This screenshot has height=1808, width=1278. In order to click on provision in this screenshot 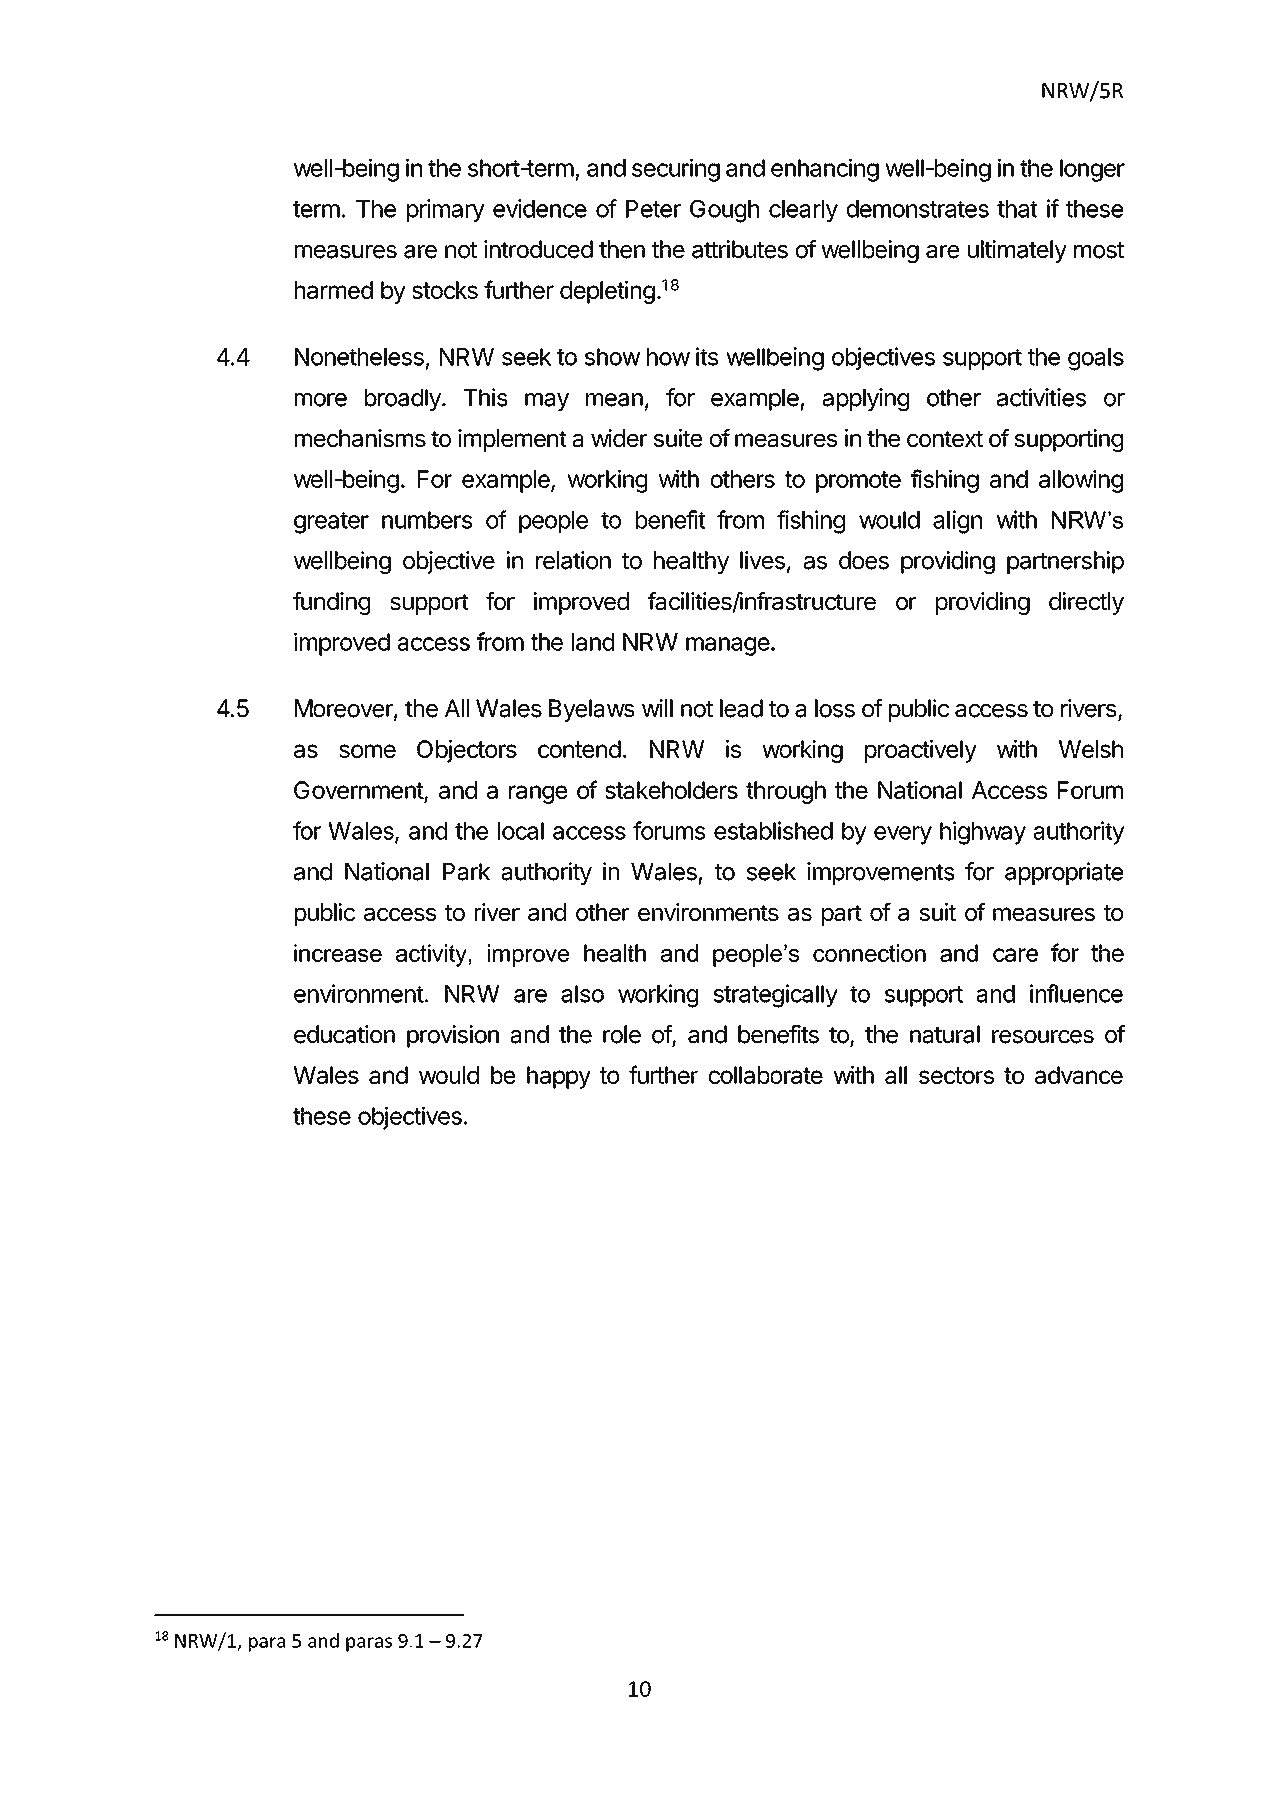, I will do `click(453, 1036)`.
